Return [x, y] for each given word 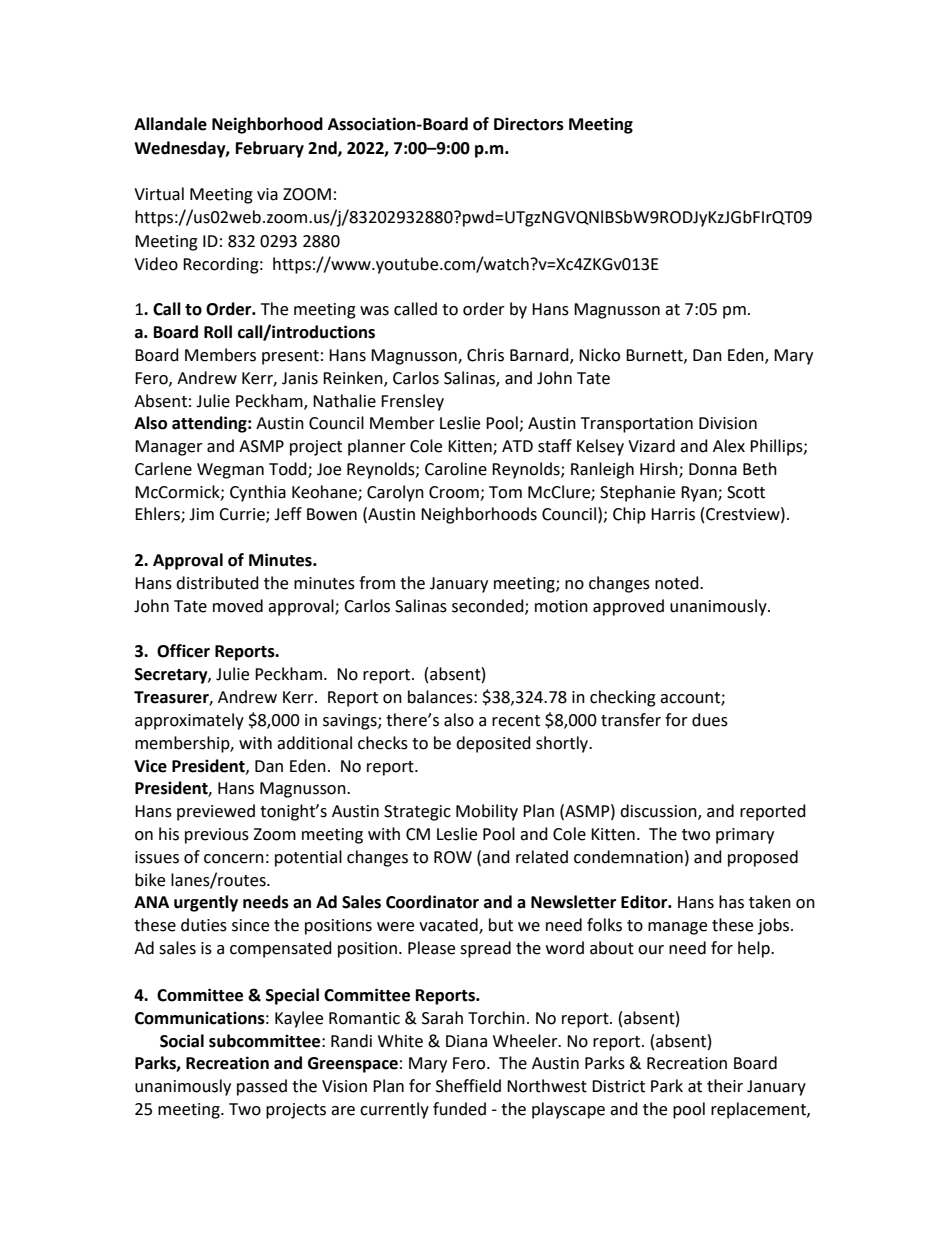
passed [262, 1087]
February [270, 149]
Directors [529, 124]
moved [238, 606]
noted [678, 583]
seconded [489, 606]
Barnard [540, 356]
